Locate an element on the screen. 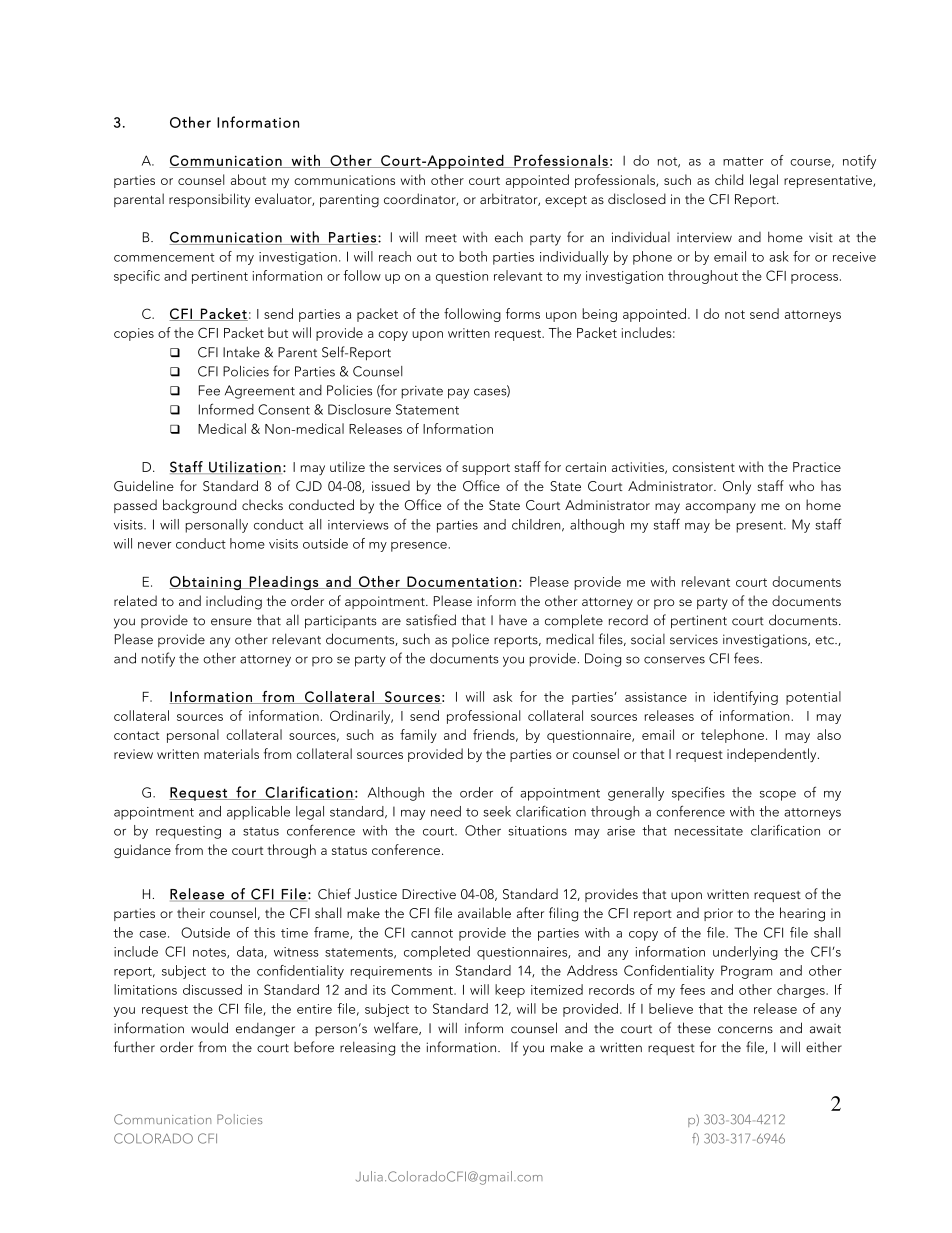 Image resolution: width=952 pixels, height=1233 pixels. Practice is located at coordinates (817, 467).
